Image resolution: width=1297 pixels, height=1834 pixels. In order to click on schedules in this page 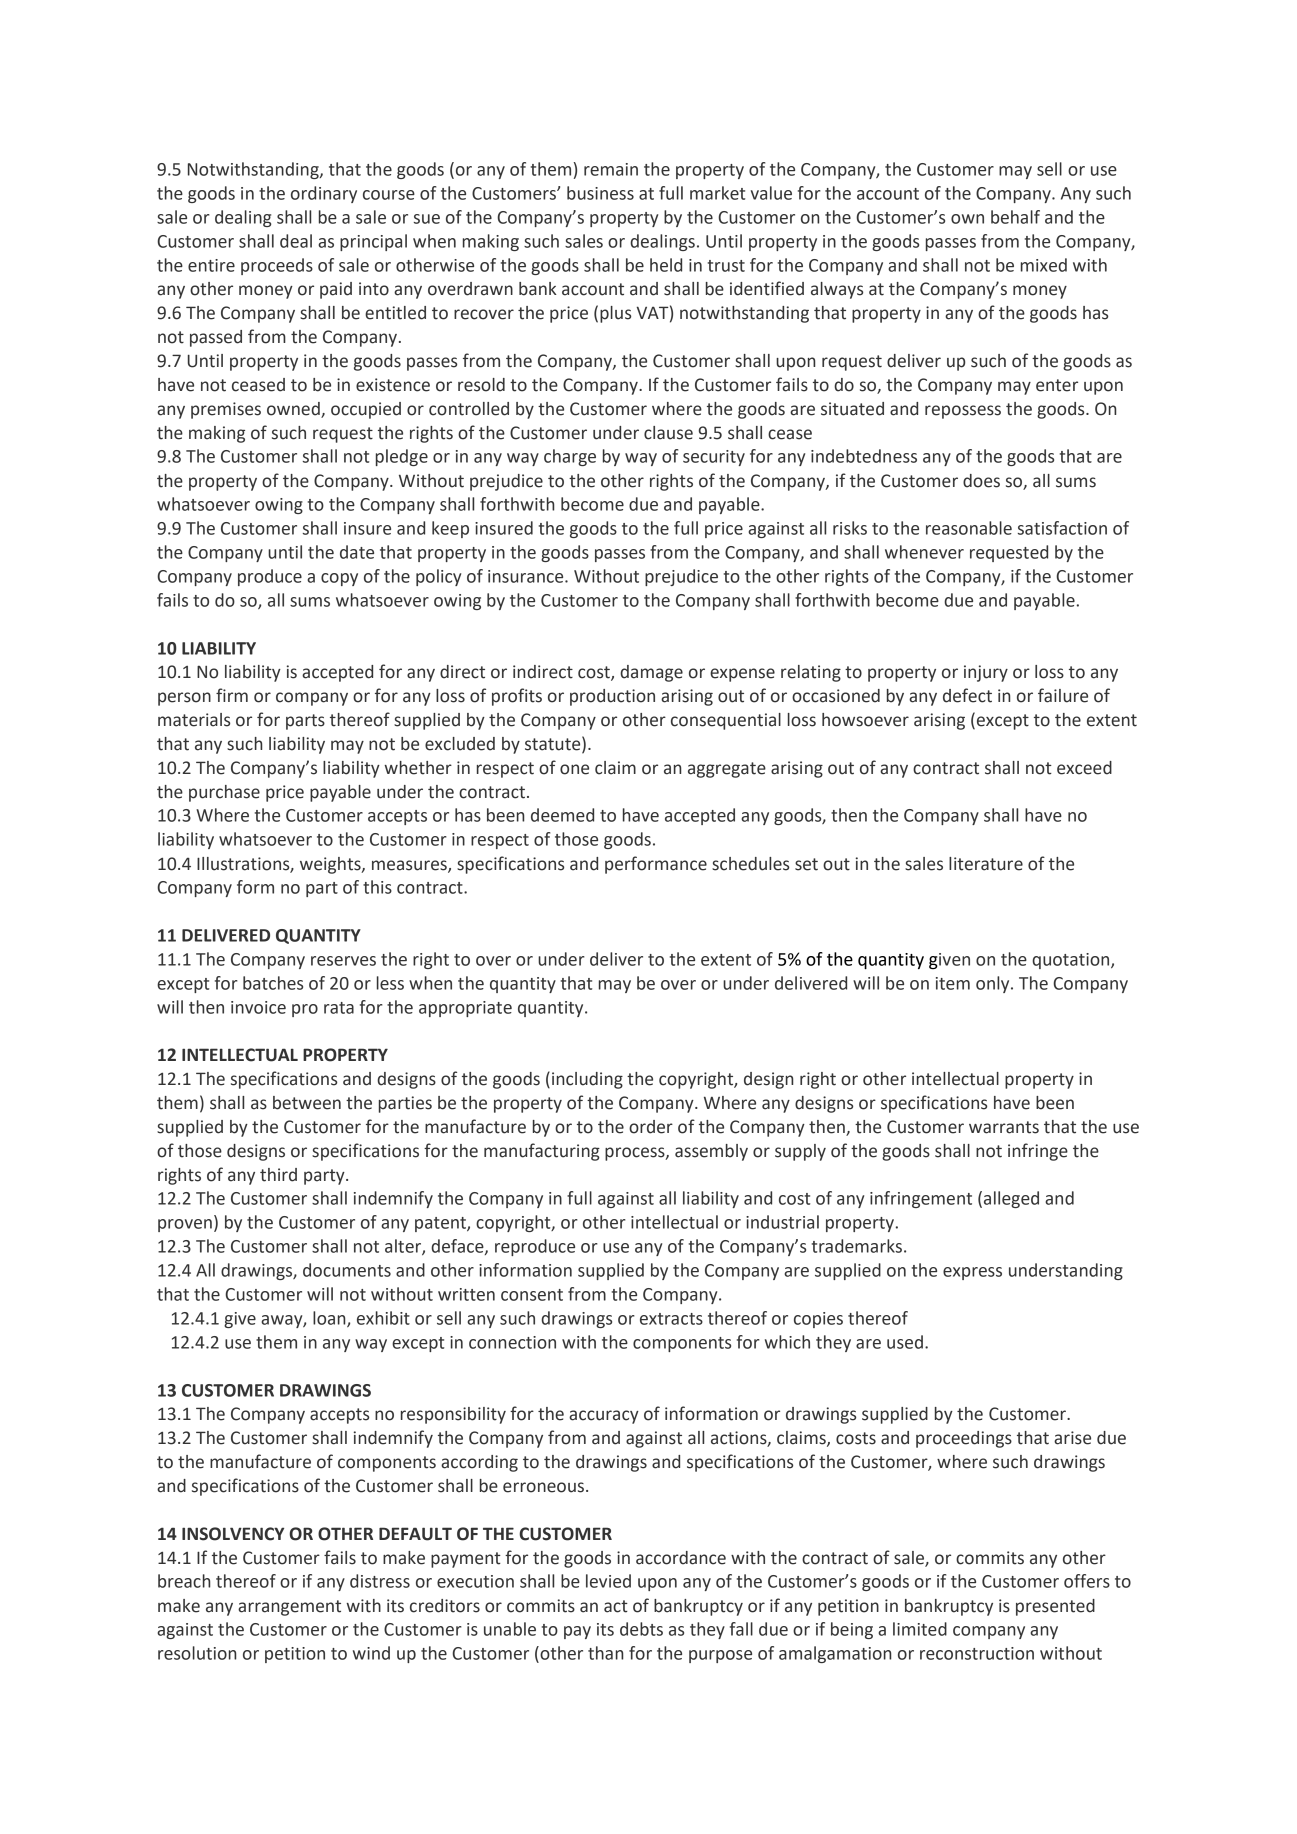, I will do `click(750, 864)`.
